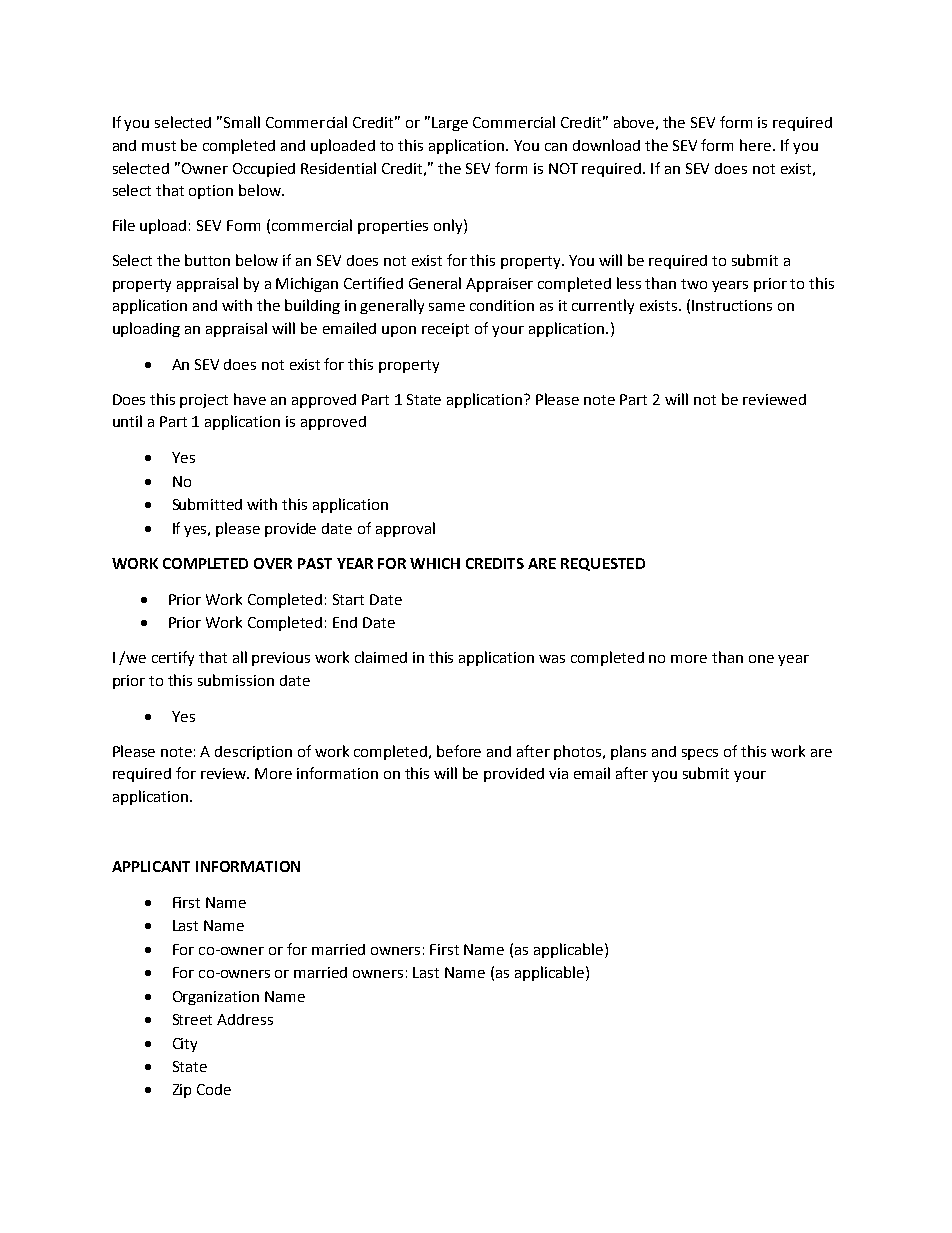 The height and width of the screenshot is (1233, 952). Describe the element at coordinates (159, 146) in the screenshot. I see `must` at that location.
